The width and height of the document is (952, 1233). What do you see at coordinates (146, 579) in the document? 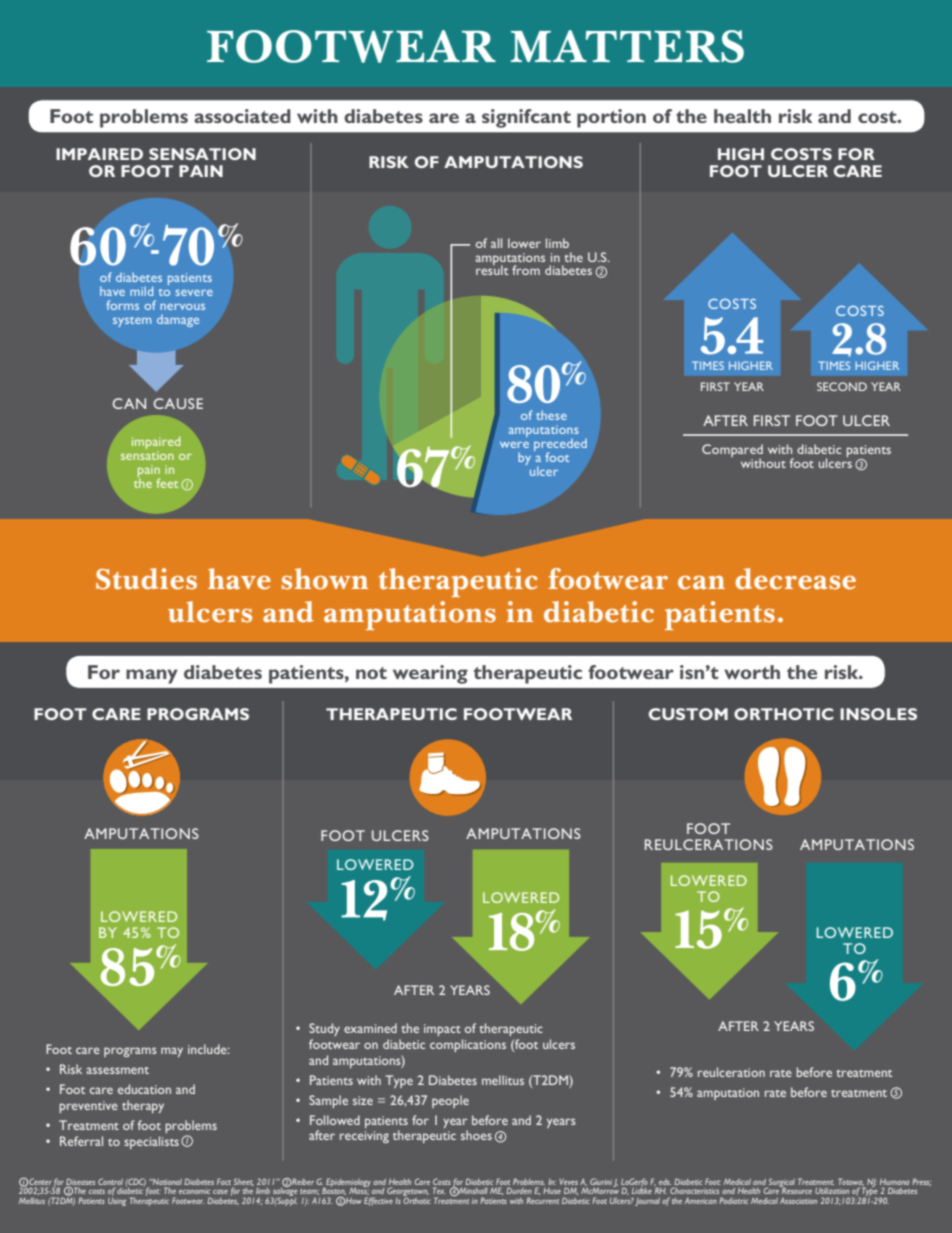
I see `Studies` at bounding box center [146, 579].
